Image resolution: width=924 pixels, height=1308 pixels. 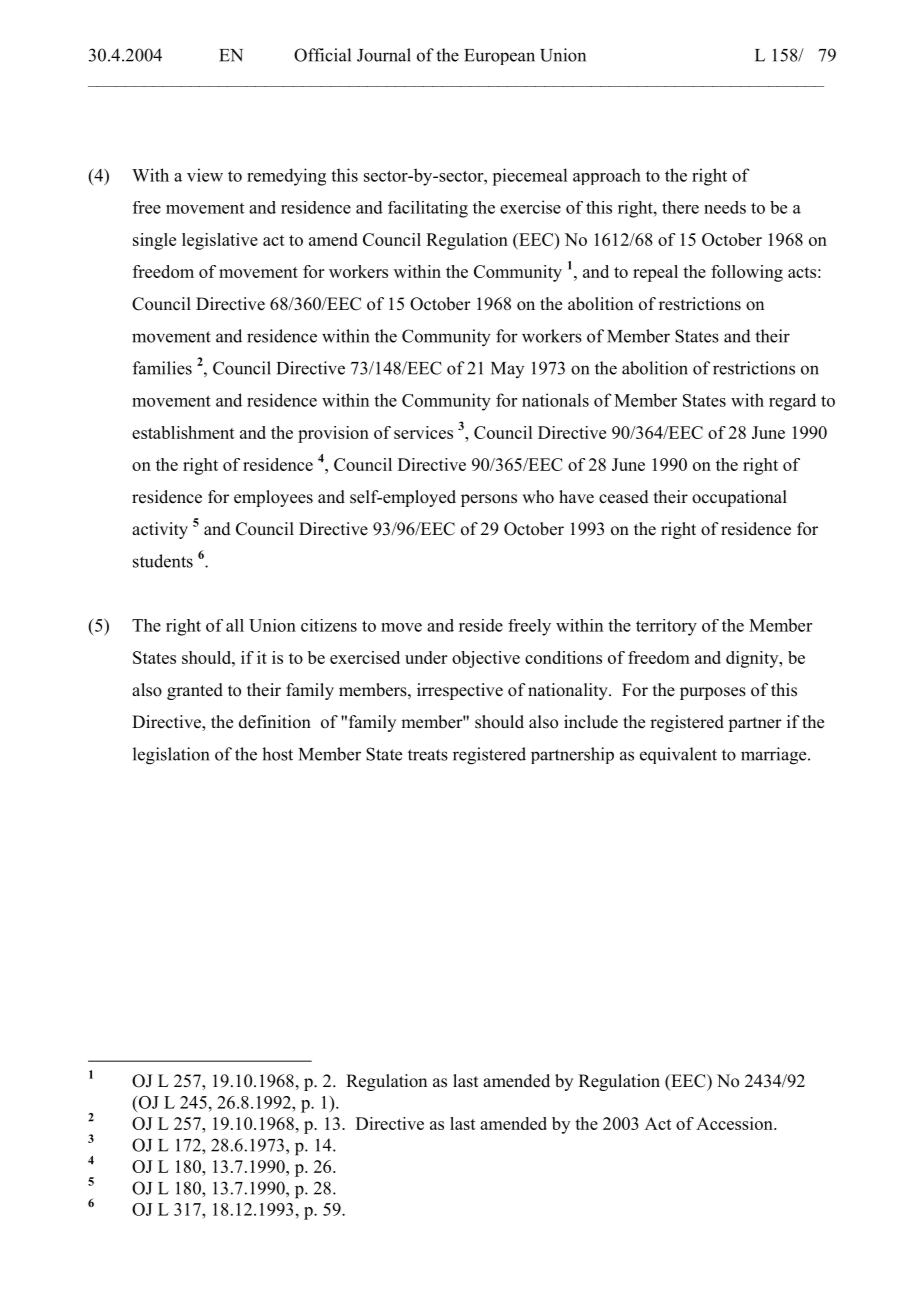 What do you see at coordinates (423, 432) in the document?
I see `services` at bounding box center [423, 432].
